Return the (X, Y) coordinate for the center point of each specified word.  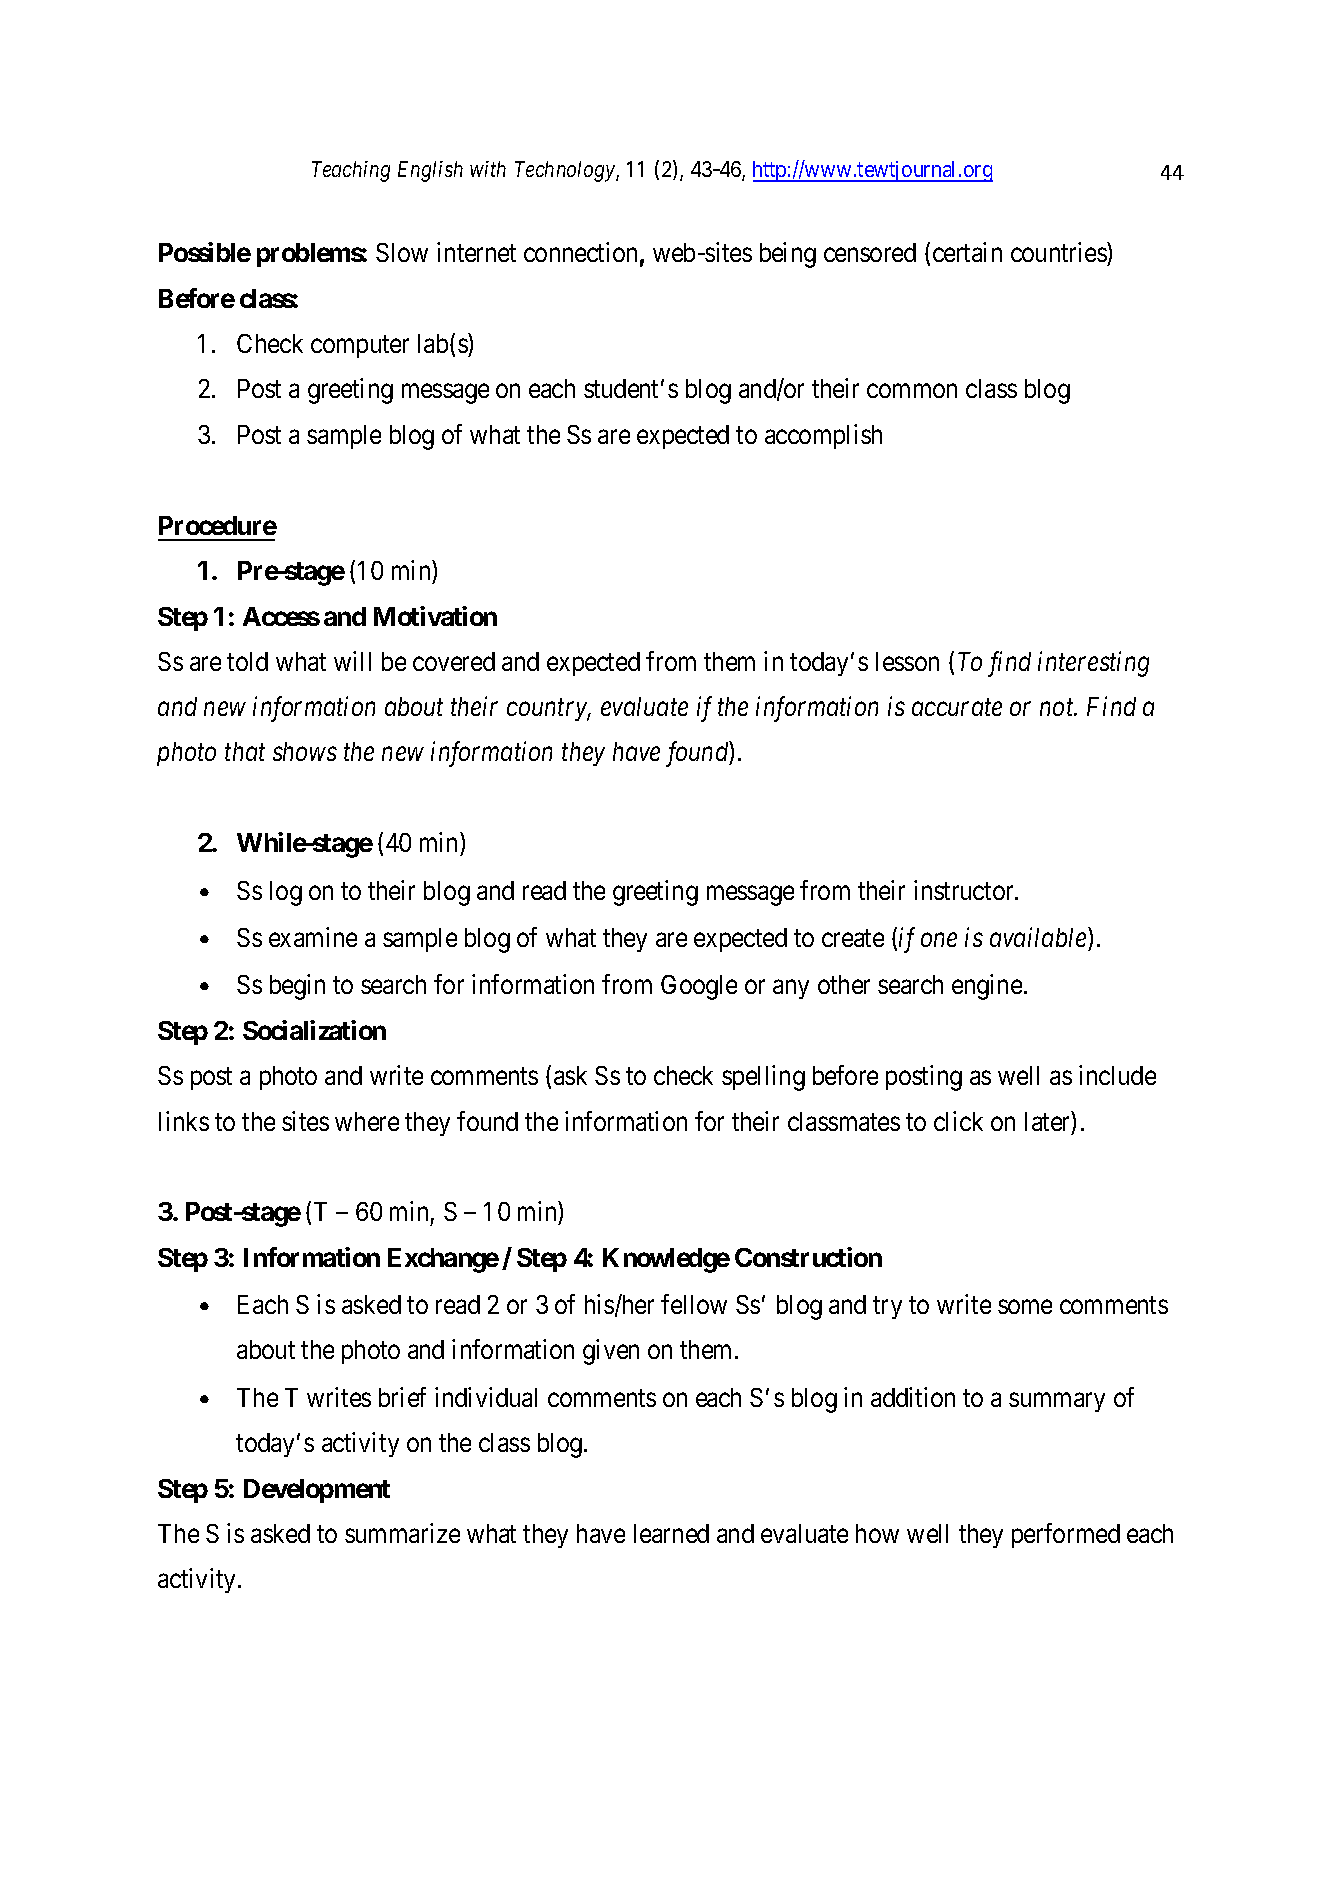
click (958, 1121)
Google (699, 987)
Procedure (218, 525)
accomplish (823, 436)
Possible (205, 252)
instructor (965, 890)
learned (671, 1533)
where (367, 1121)
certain (967, 252)
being (788, 255)
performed (1066, 1535)
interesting (1093, 664)
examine (313, 937)
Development (317, 1491)
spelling (763, 1078)
